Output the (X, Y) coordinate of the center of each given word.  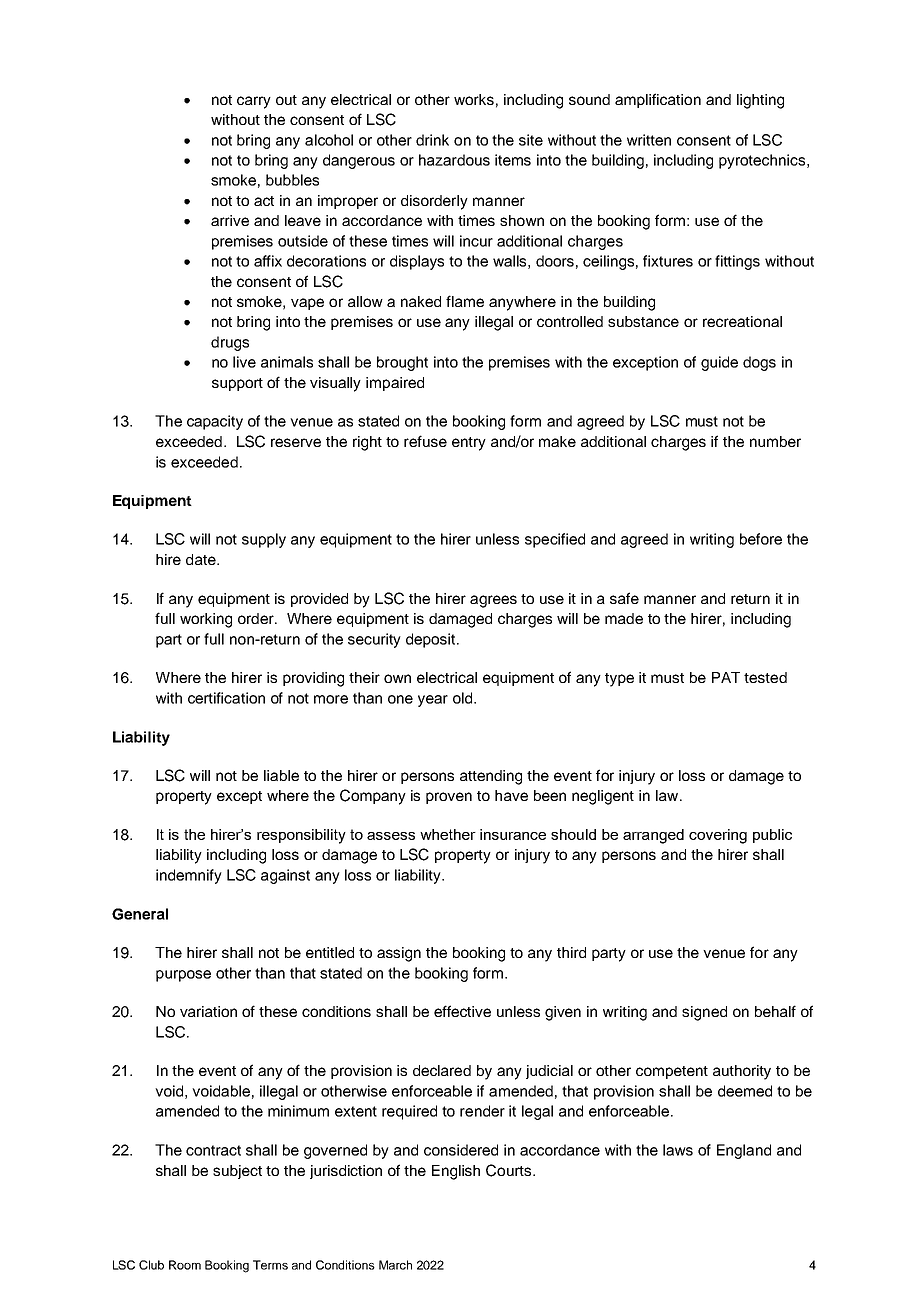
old (464, 698)
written (649, 140)
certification (226, 698)
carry (254, 102)
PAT (726, 677)
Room (185, 1265)
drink (432, 140)
